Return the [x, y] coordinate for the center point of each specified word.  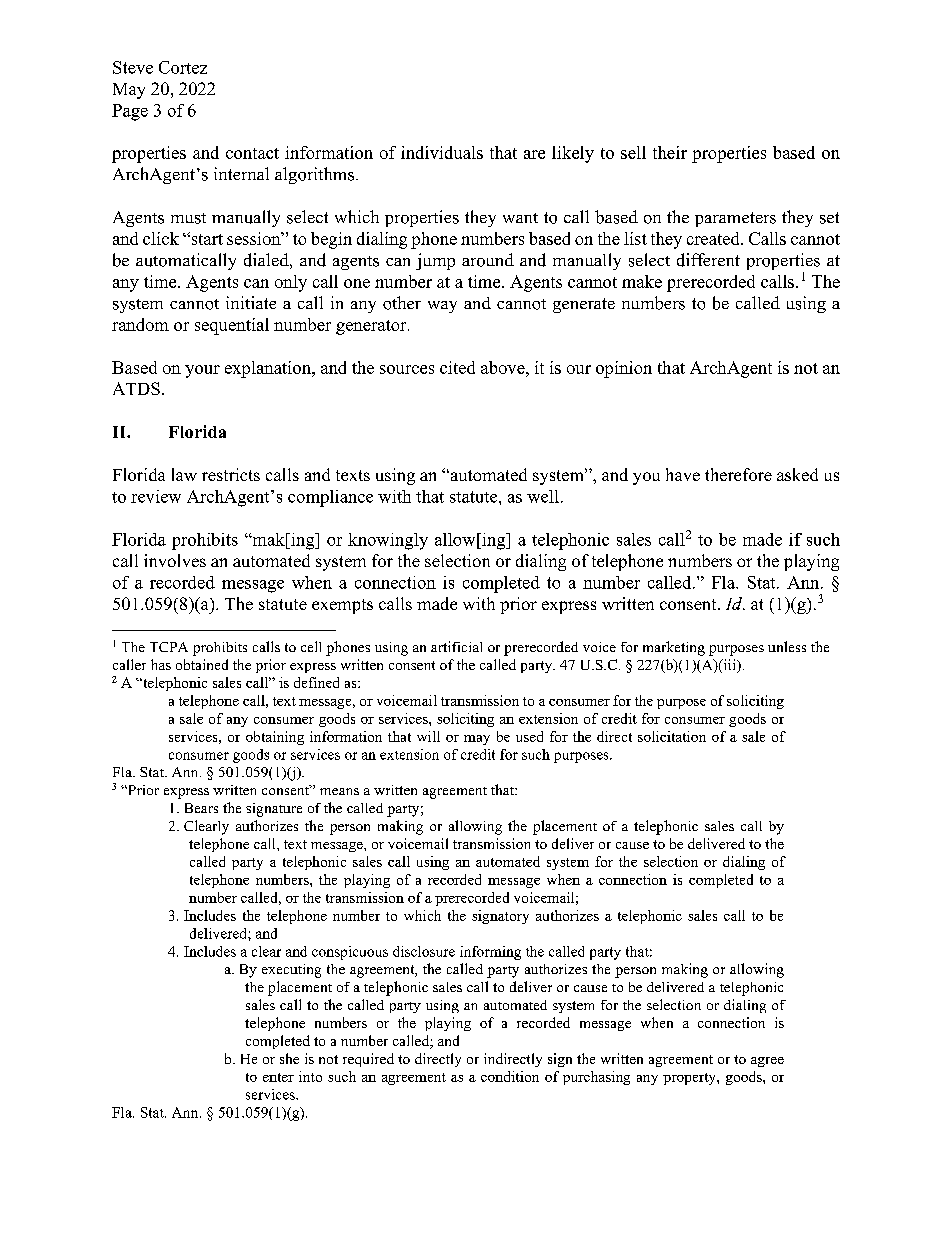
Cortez [183, 67]
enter [278, 1077]
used [529, 736]
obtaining [275, 738]
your [202, 371]
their [670, 152]
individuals [442, 152]
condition [510, 1076]
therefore [738, 474]
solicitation [672, 736]
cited [457, 367]
